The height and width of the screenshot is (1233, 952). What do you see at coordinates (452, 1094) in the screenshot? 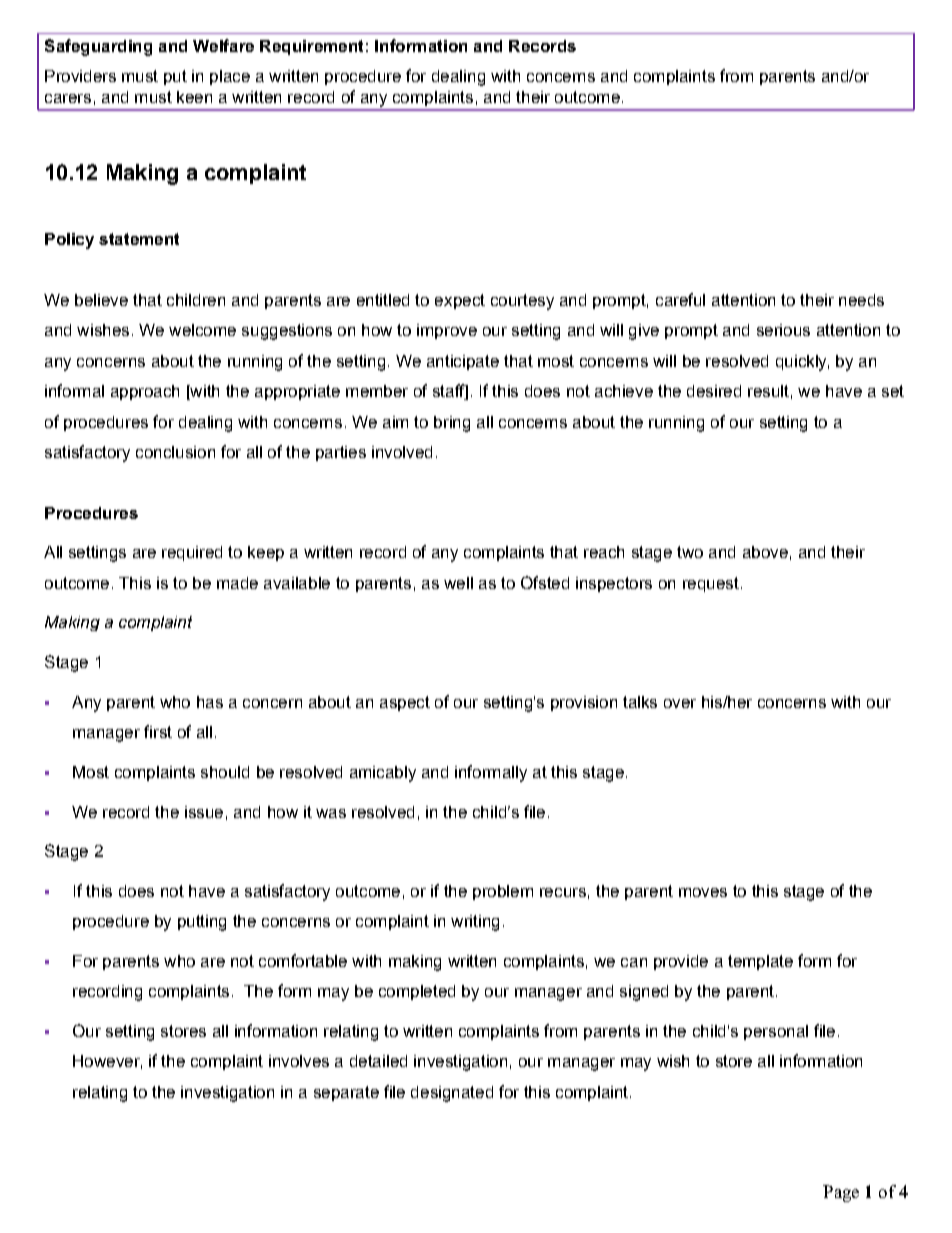
I see `designated` at bounding box center [452, 1094].
